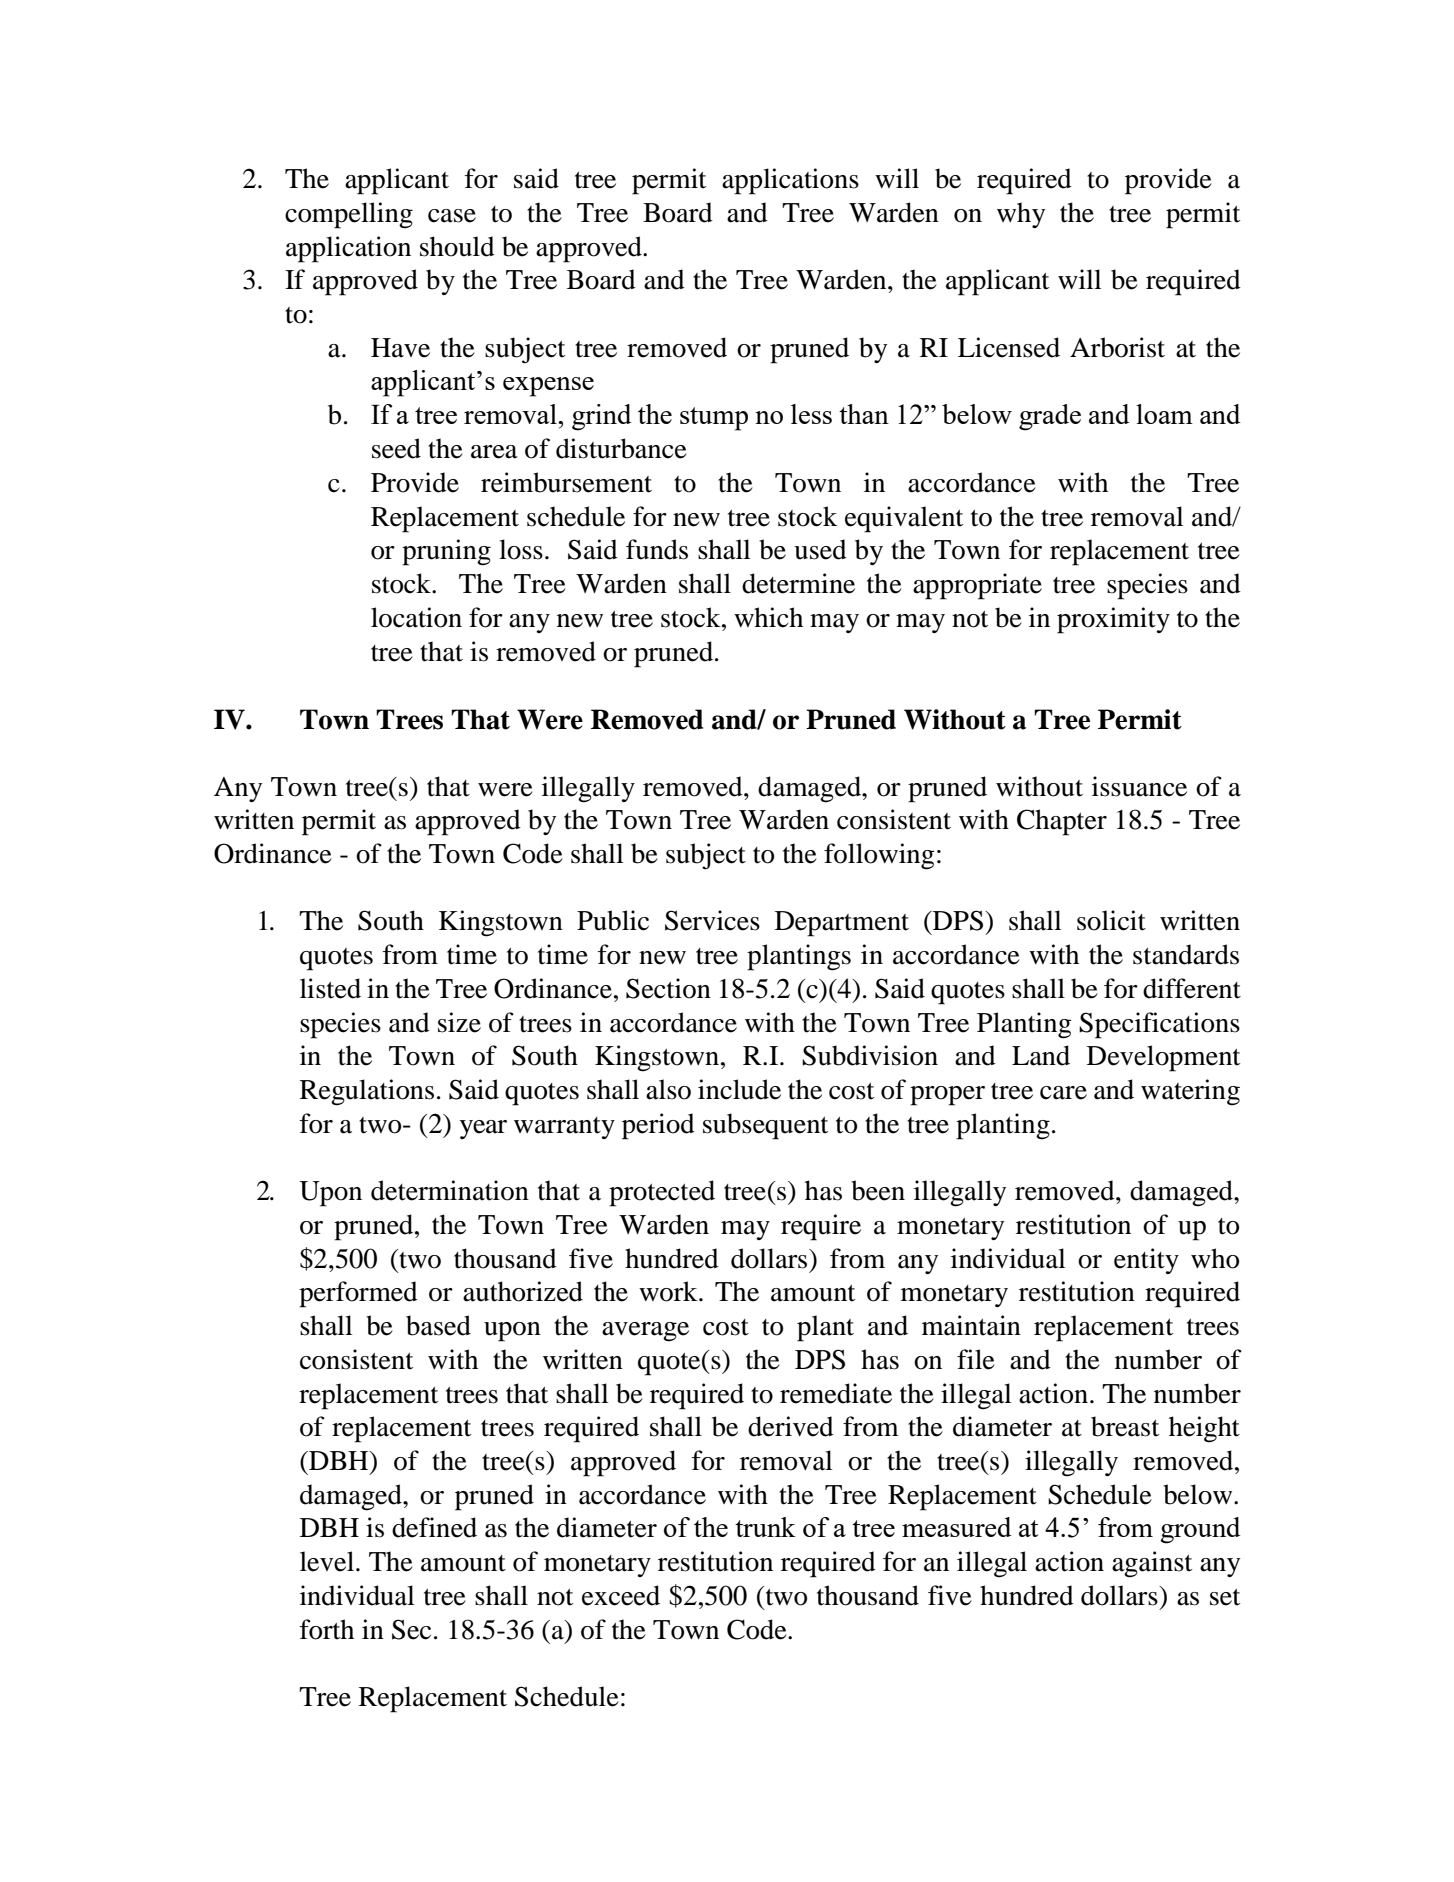 The height and width of the screenshot is (1882, 1454). Describe the element at coordinates (1111, 920) in the screenshot. I see `solicit` at that location.
